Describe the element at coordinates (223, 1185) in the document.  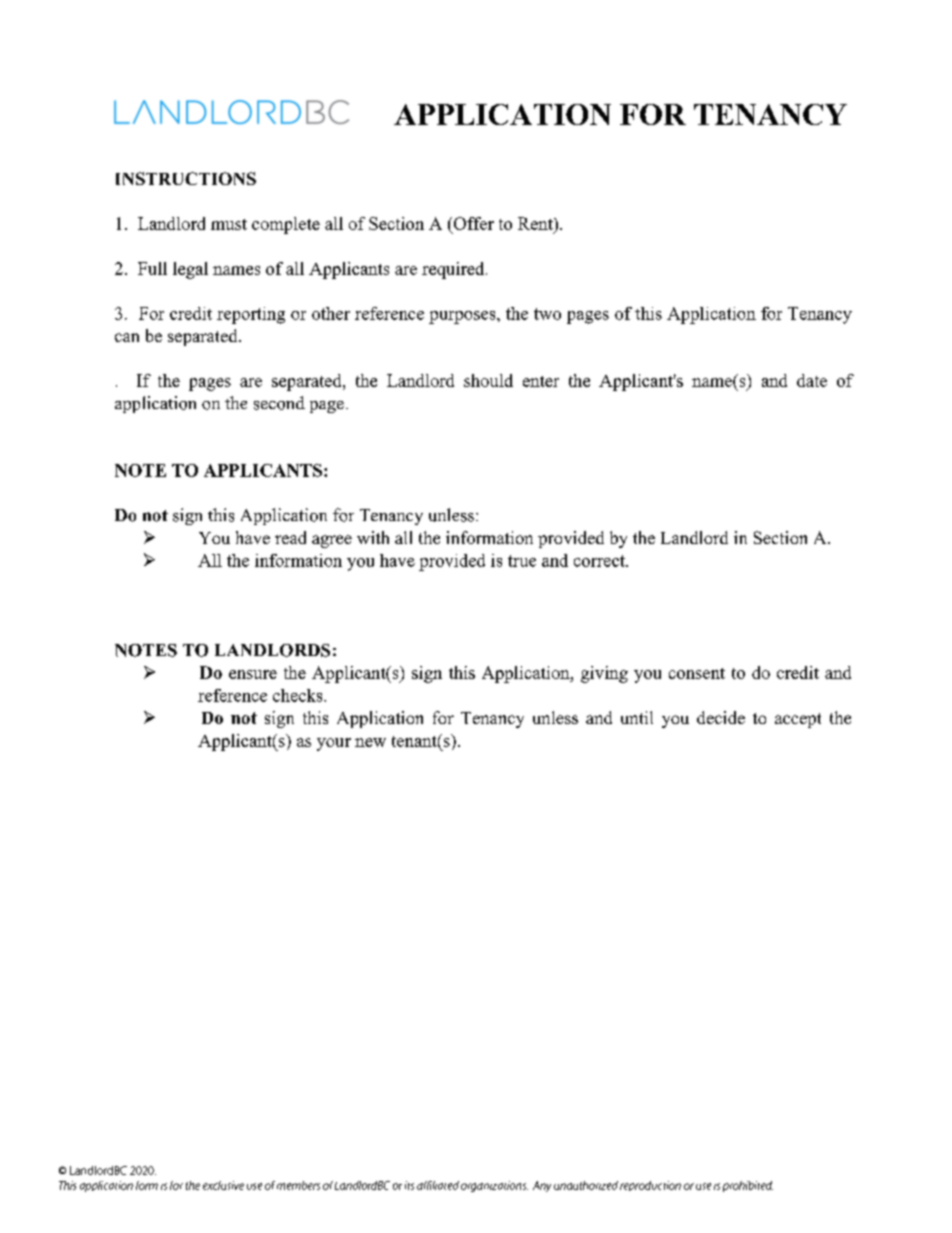
I see `exclusive` at that location.
